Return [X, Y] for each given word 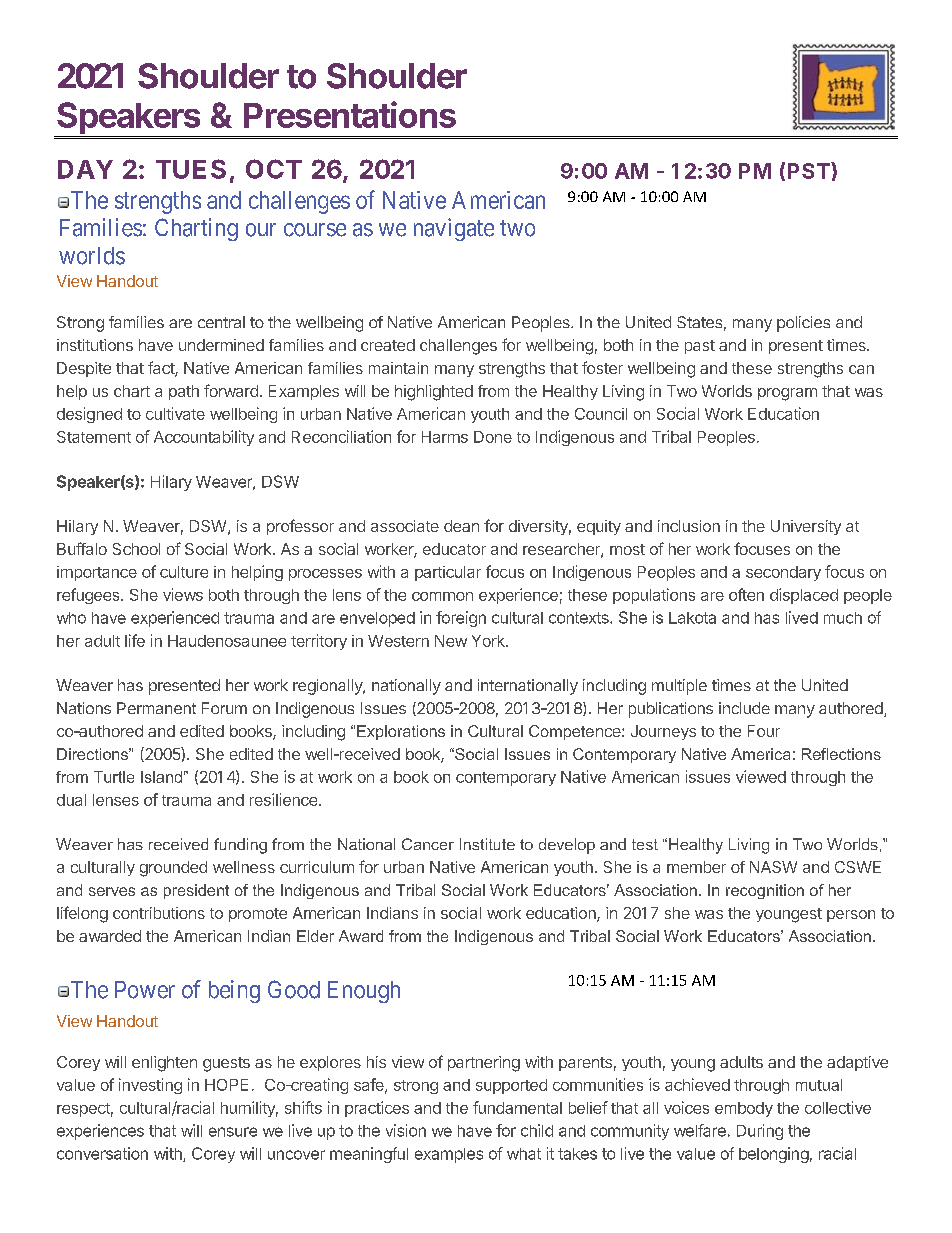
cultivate [175, 413]
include [744, 708]
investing [150, 1086]
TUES [191, 169]
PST [810, 170]
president [196, 891]
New [451, 641]
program [787, 394]
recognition [765, 891]
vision [406, 1130]
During [760, 1132]
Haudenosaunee [227, 641]
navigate [454, 229]
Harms [445, 437]
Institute [487, 844]
